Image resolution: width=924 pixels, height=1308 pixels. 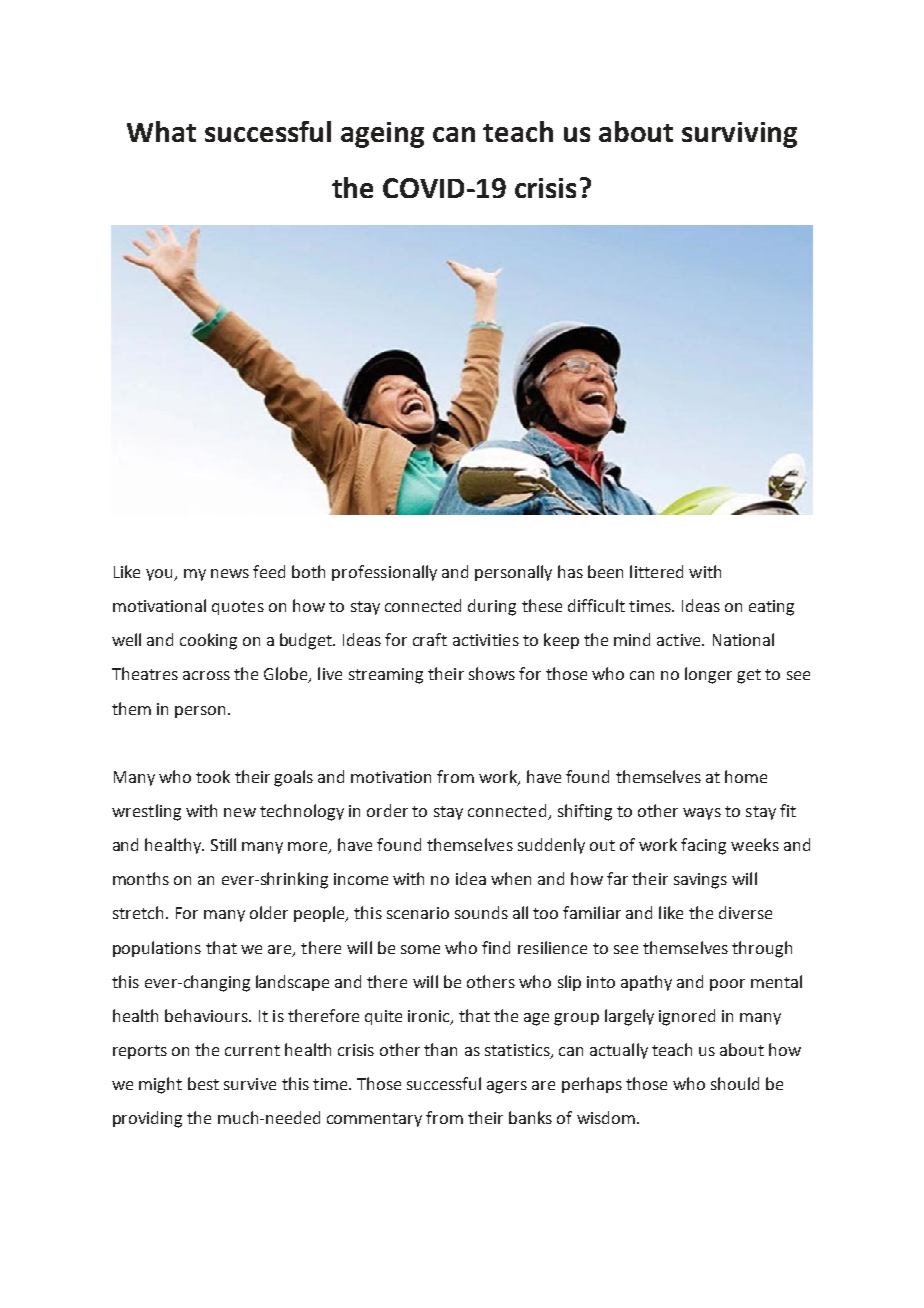 What do you see at coordinates (161, 131) in the screenshot?
I see `What` at bounding box center [161, 131].
